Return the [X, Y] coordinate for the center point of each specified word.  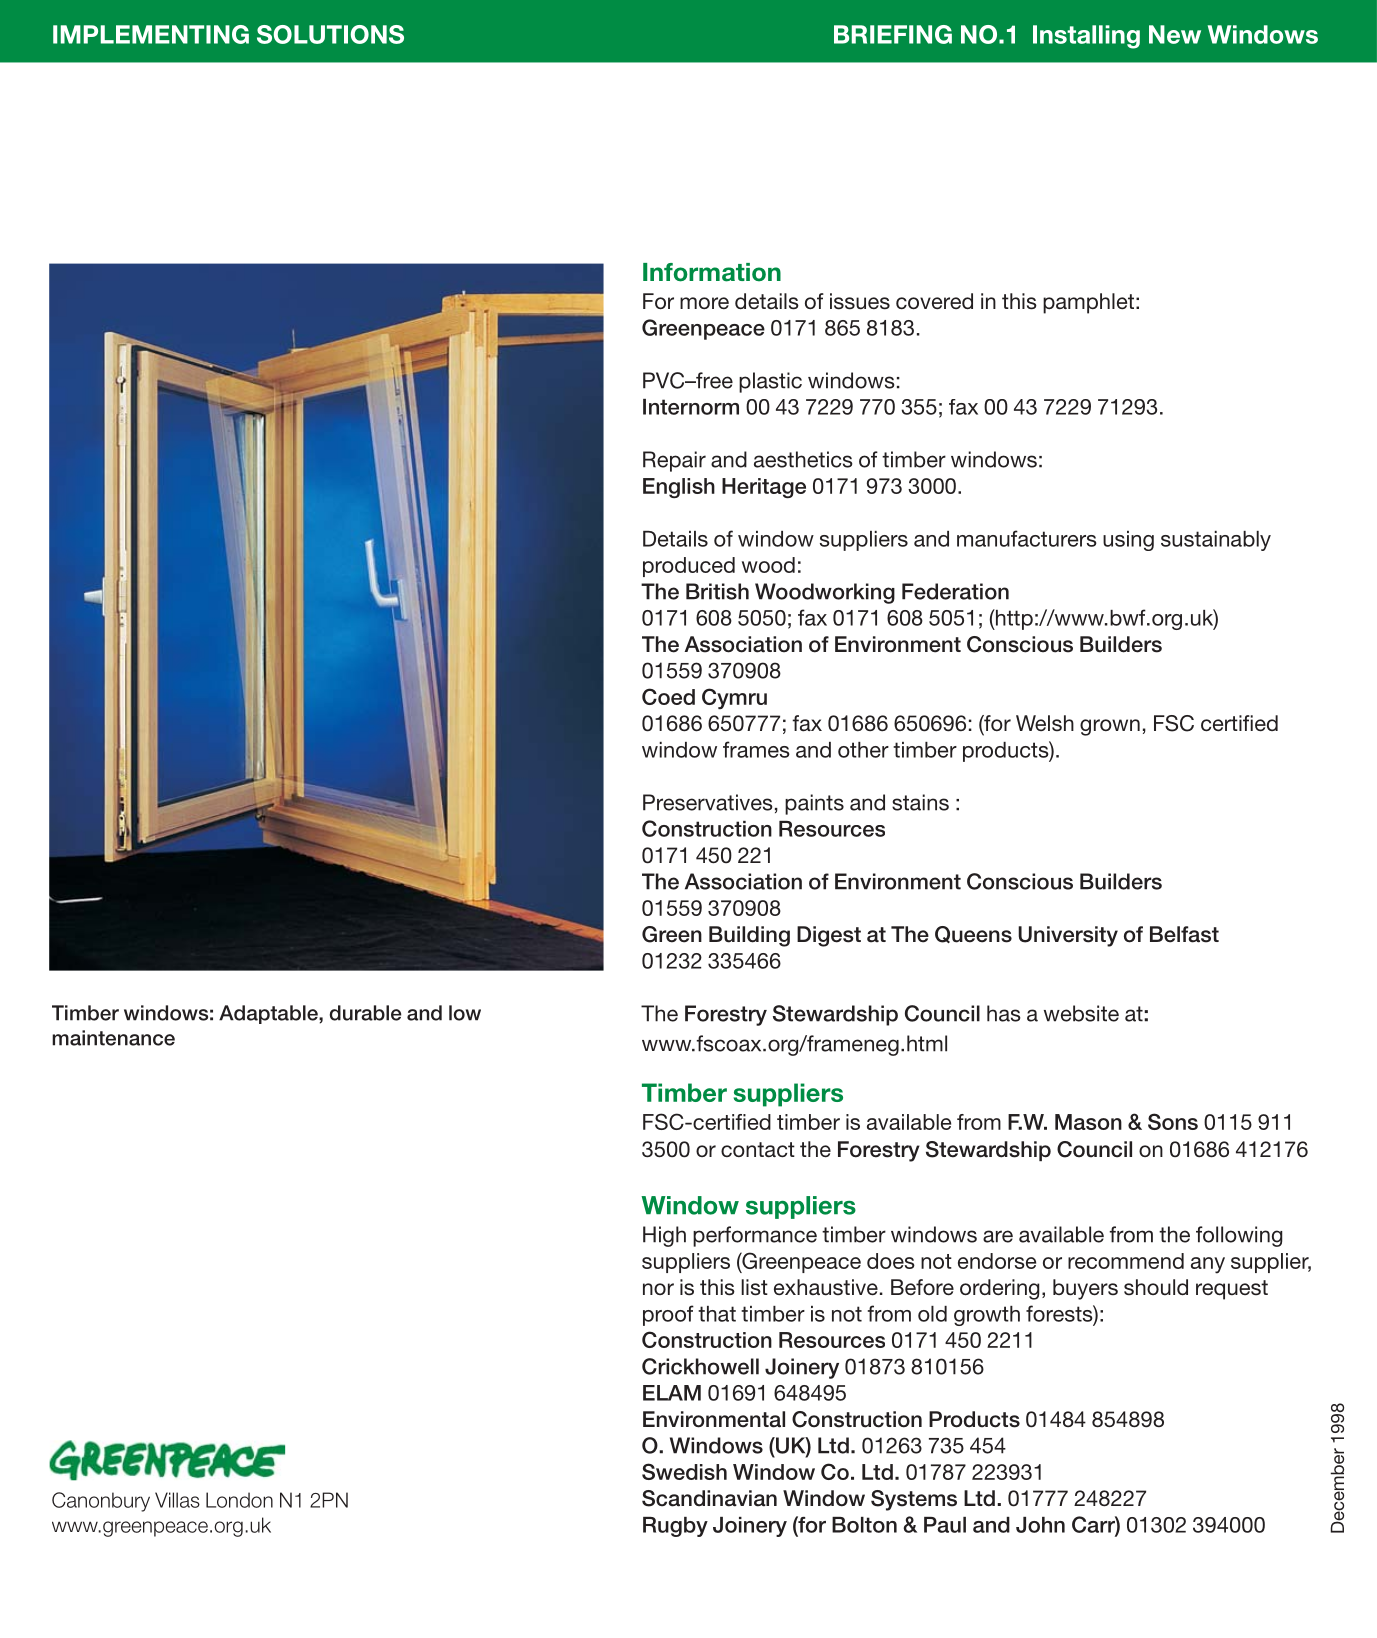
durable [365, 1013]
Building [749, 936]
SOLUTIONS [330, 34]
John [1040, 1525]
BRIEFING [893, 34]
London [239, 1500]
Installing [1086, 37]
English [679, 488]
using [1128, 541]
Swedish [684, 1471]
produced [689, 567]
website [1081, 1013]
